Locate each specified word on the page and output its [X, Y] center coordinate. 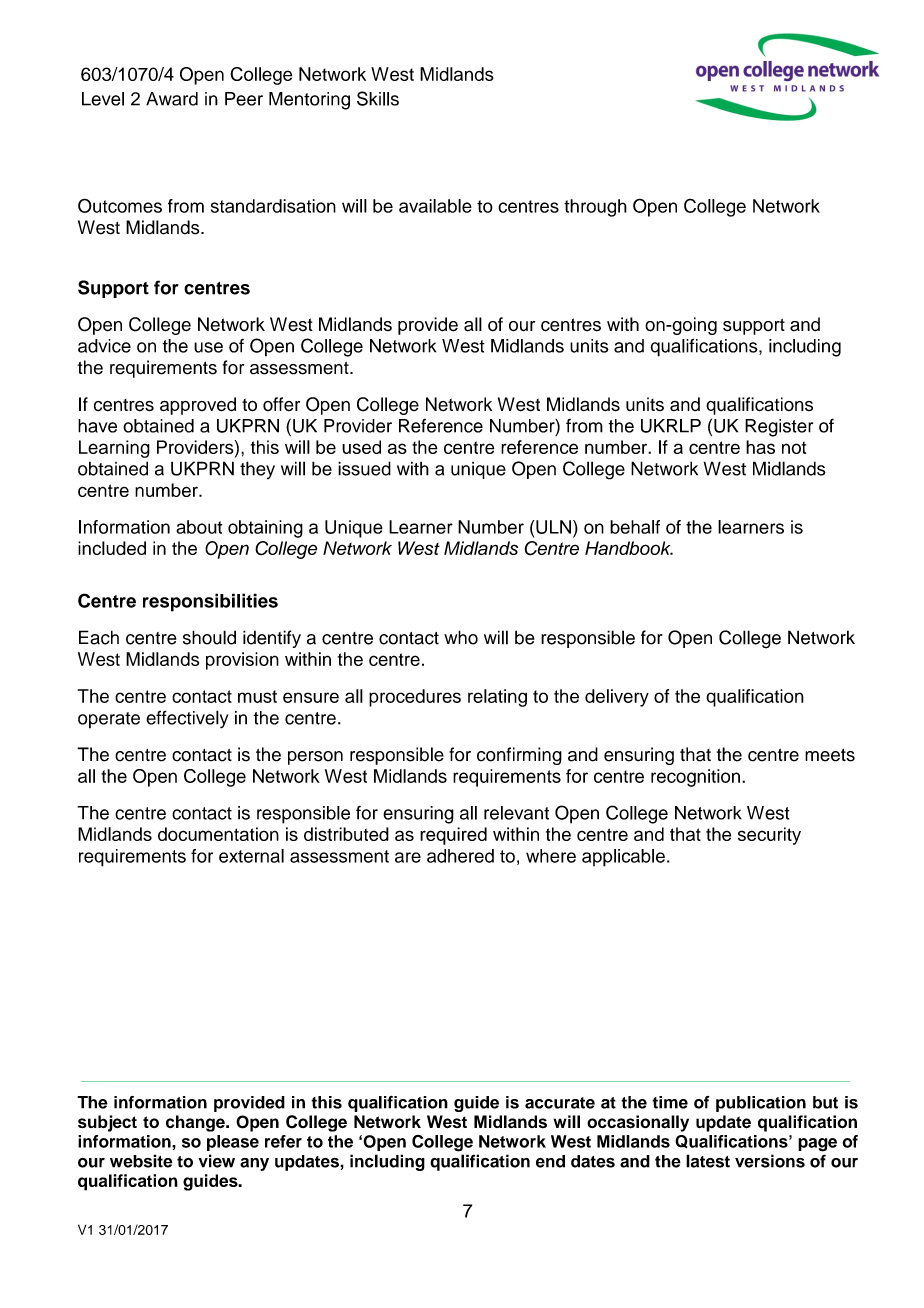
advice [104, 346]
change [196, 1123]
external [251, 856]
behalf [635, 527]
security [769, 836]
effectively [187, 719]
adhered [460, 856]
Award [172, 99]
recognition [695, 778]
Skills [378, 98]
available [435, 206]
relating [497, 698]
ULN [553, 527]
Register [779, 428]
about [199, 527]
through [595, 208]
